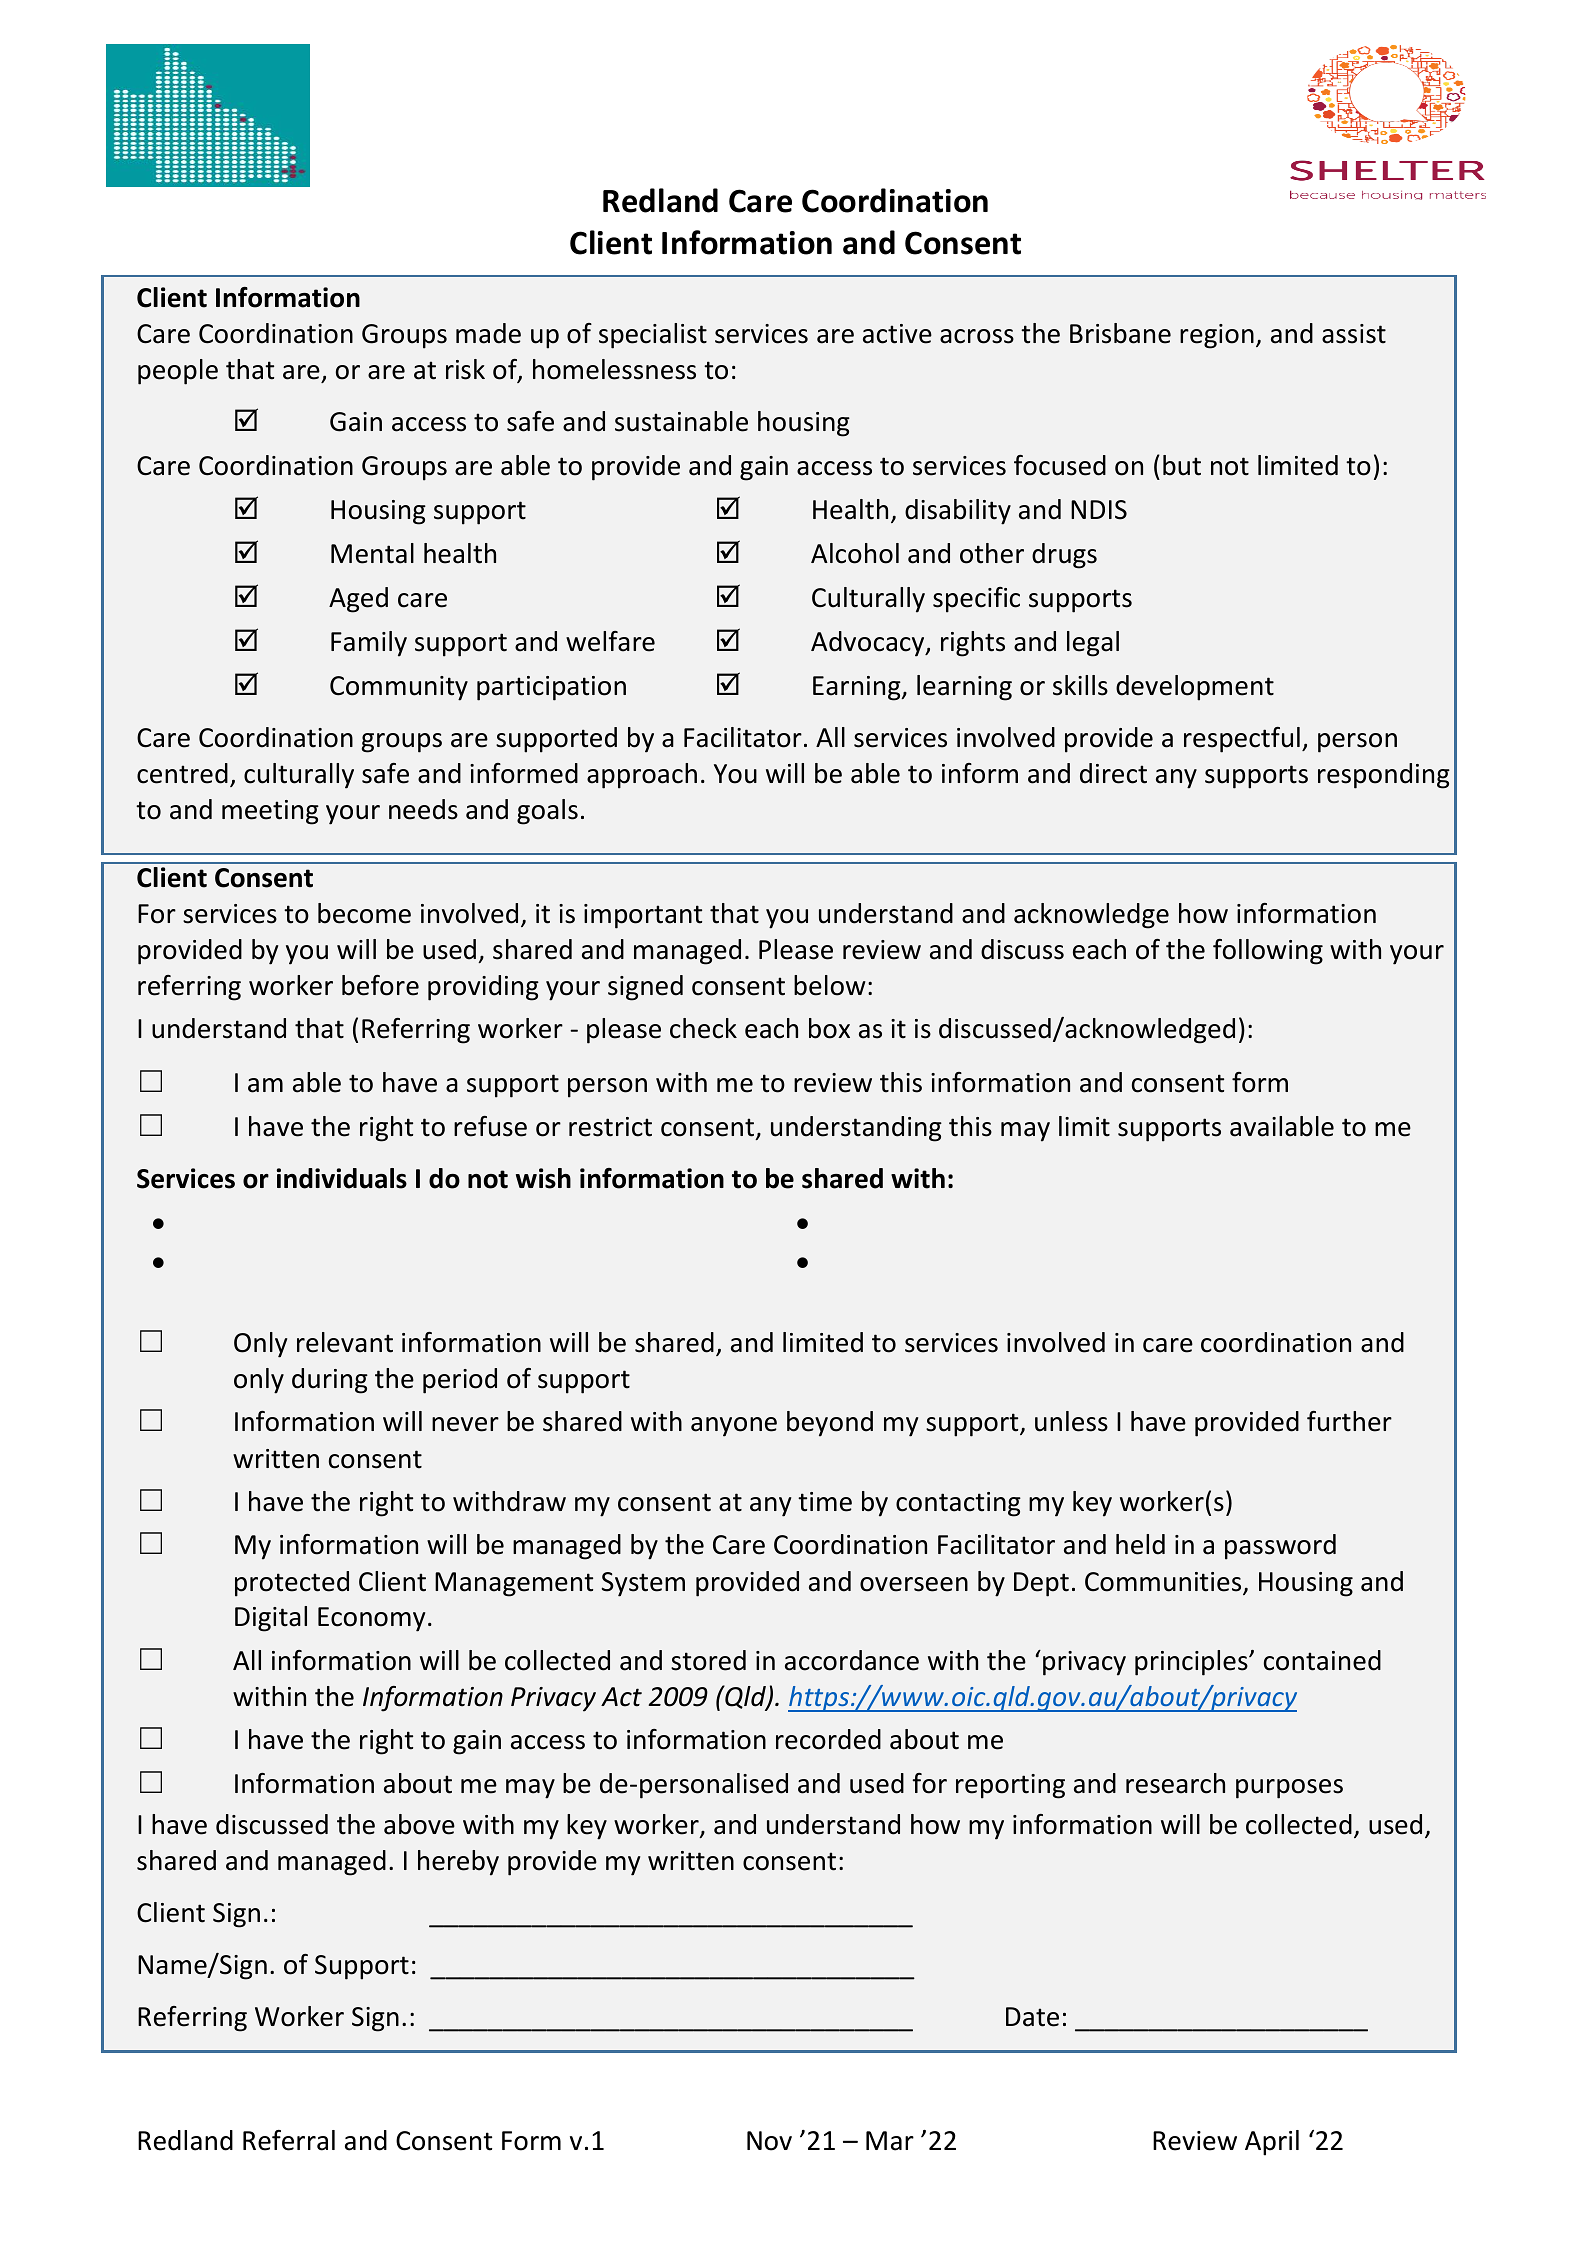 This screenshot has width=1593, height=2253. Describe the element at coordinates (1217, 336) in the screenshot. I see `region` at that location.
